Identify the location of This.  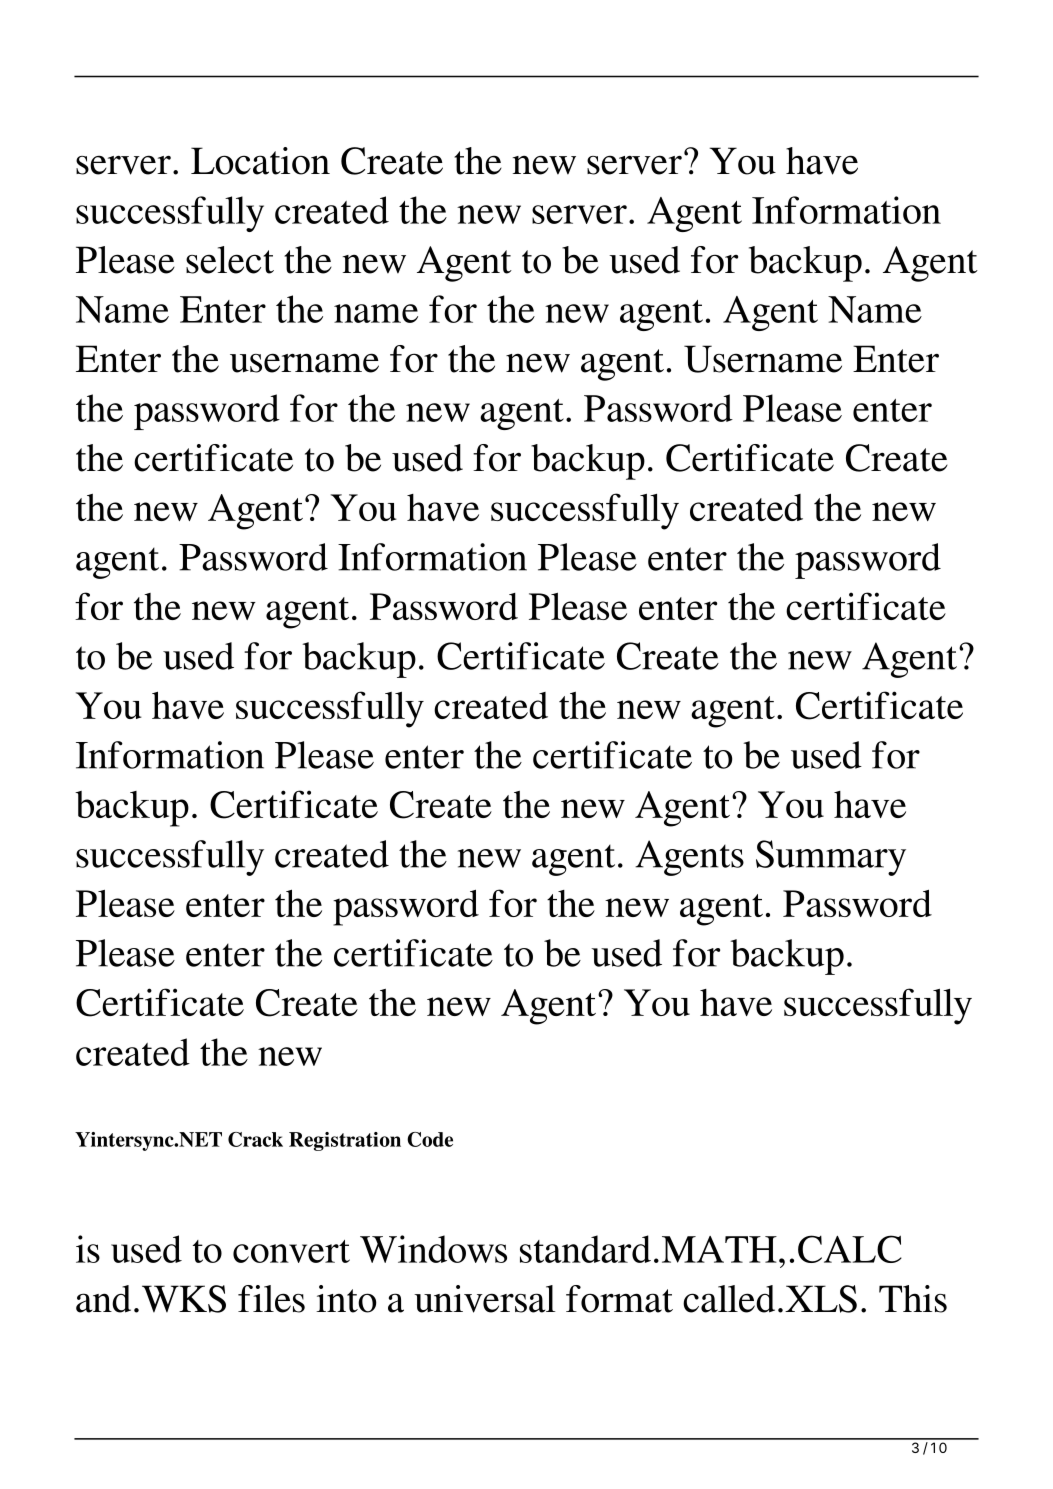
(913, 1299).
